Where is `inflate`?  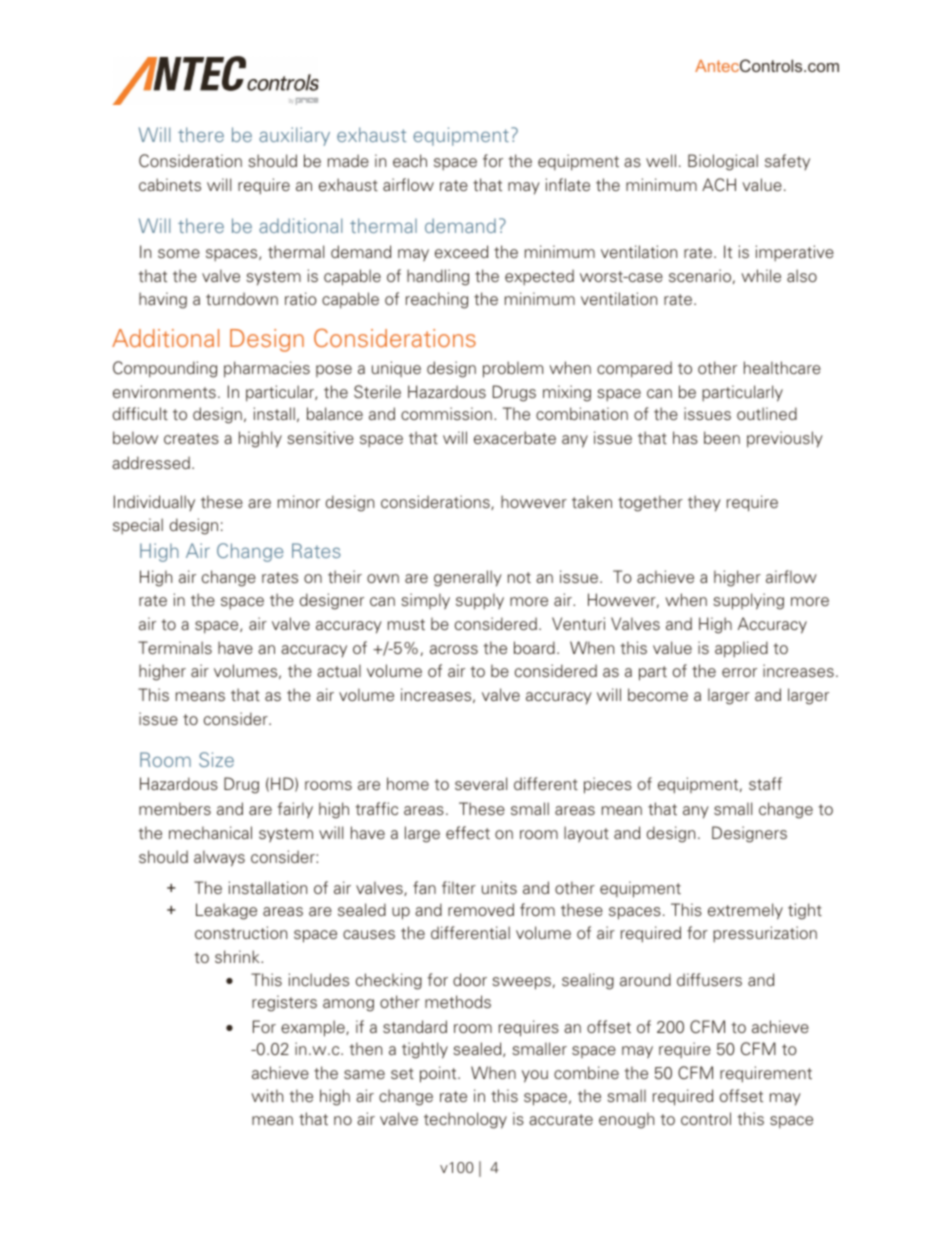 inflate is located at coordinates (568, 184).
